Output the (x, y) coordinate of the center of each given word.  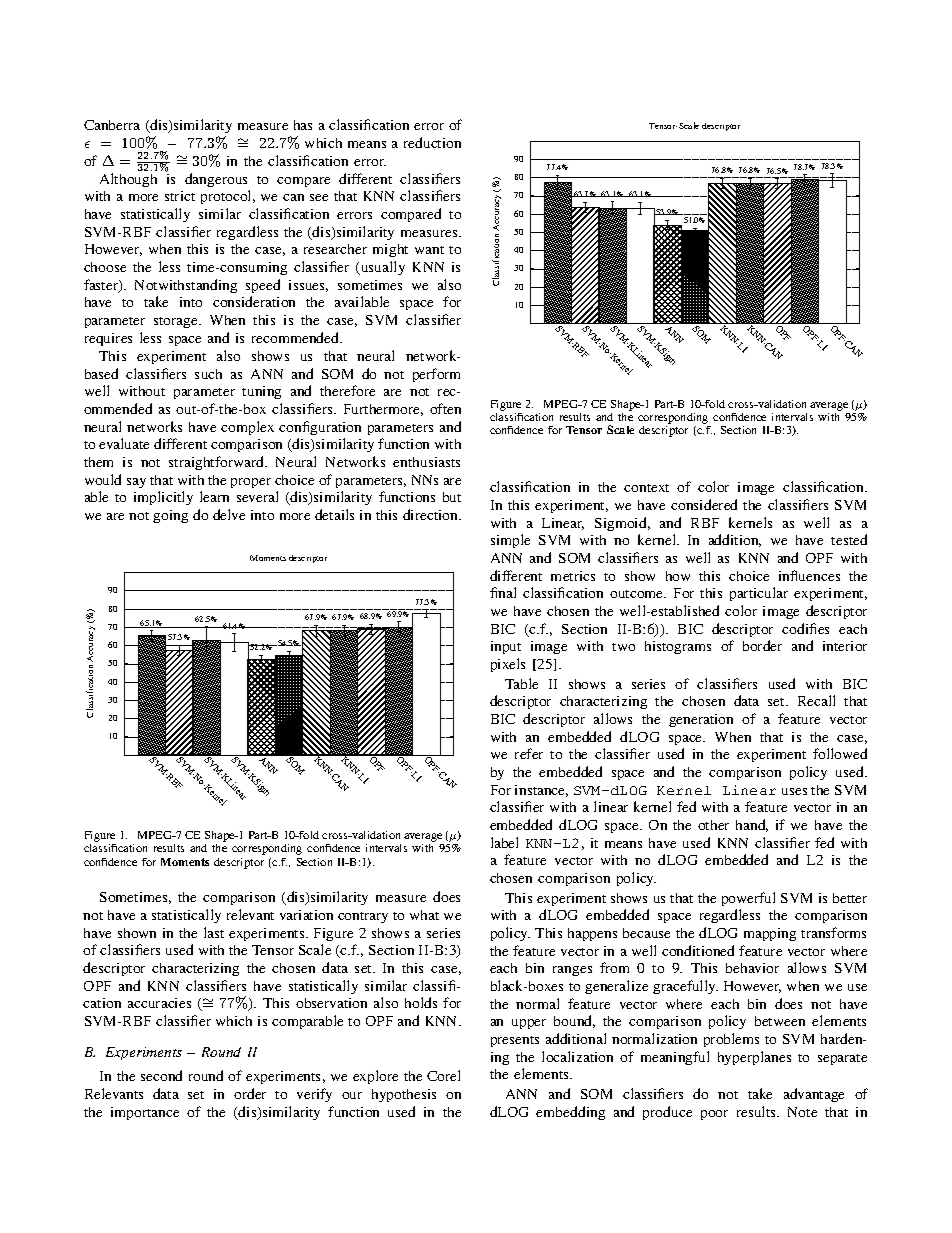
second (161, 1075)
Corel (443, 1075)
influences (809, 575)
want (429, 250)
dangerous (216, 180)
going (170, 516)
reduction (432, 142)
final (503, 592)
